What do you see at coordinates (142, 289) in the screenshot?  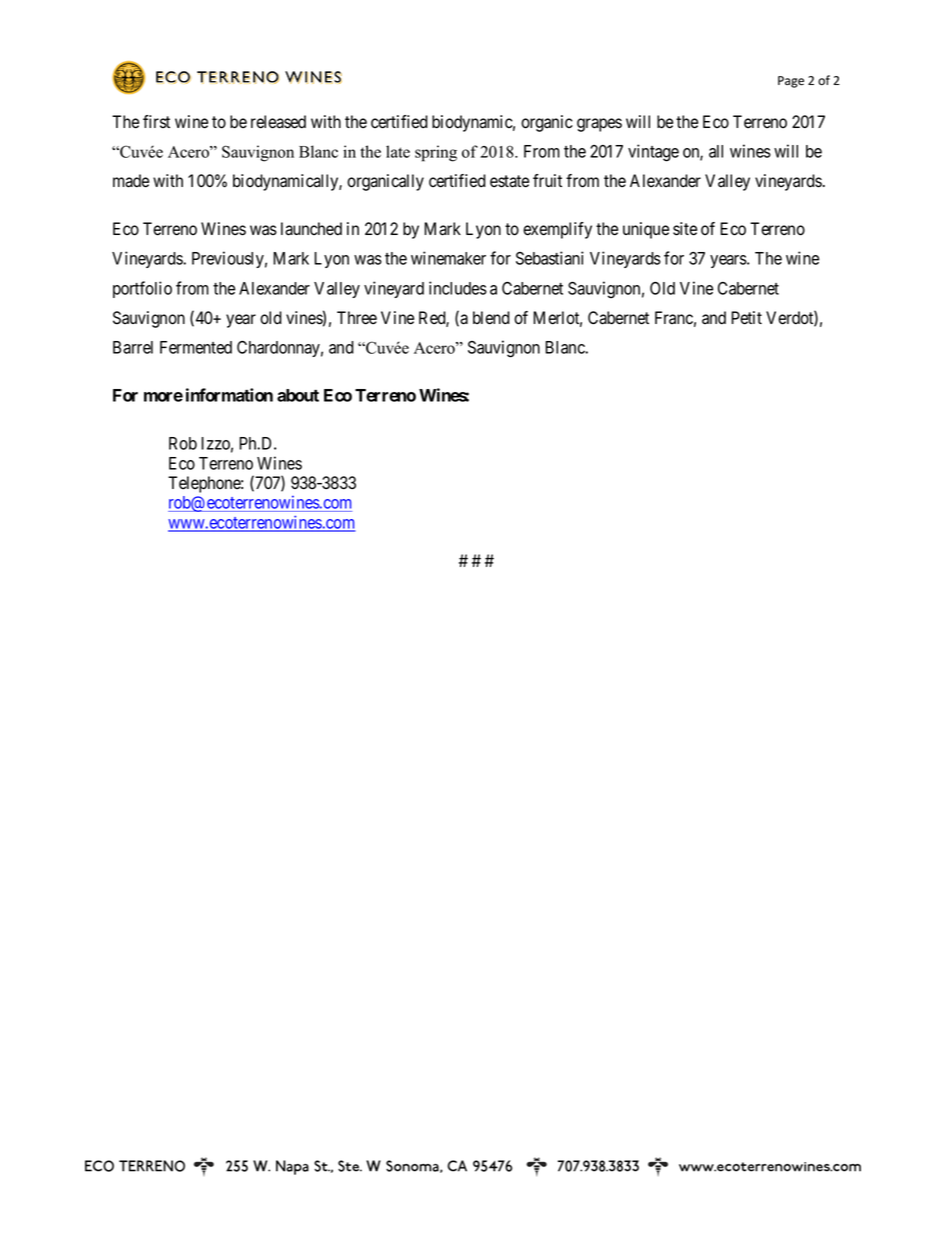 I see `portfolio` at bounding box center [142, 289].
